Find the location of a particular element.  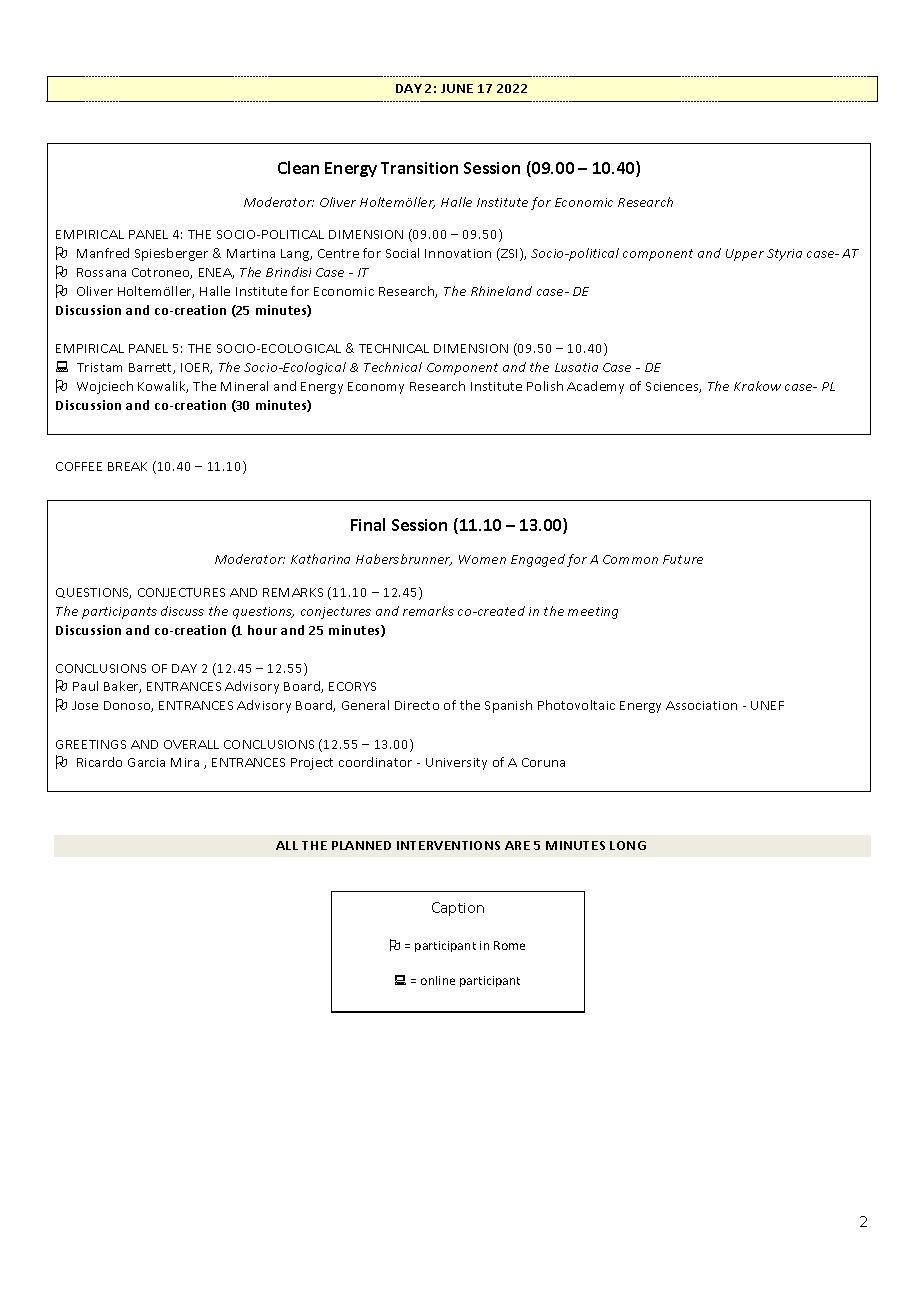

Economy is located at coordinates (376, 388).
